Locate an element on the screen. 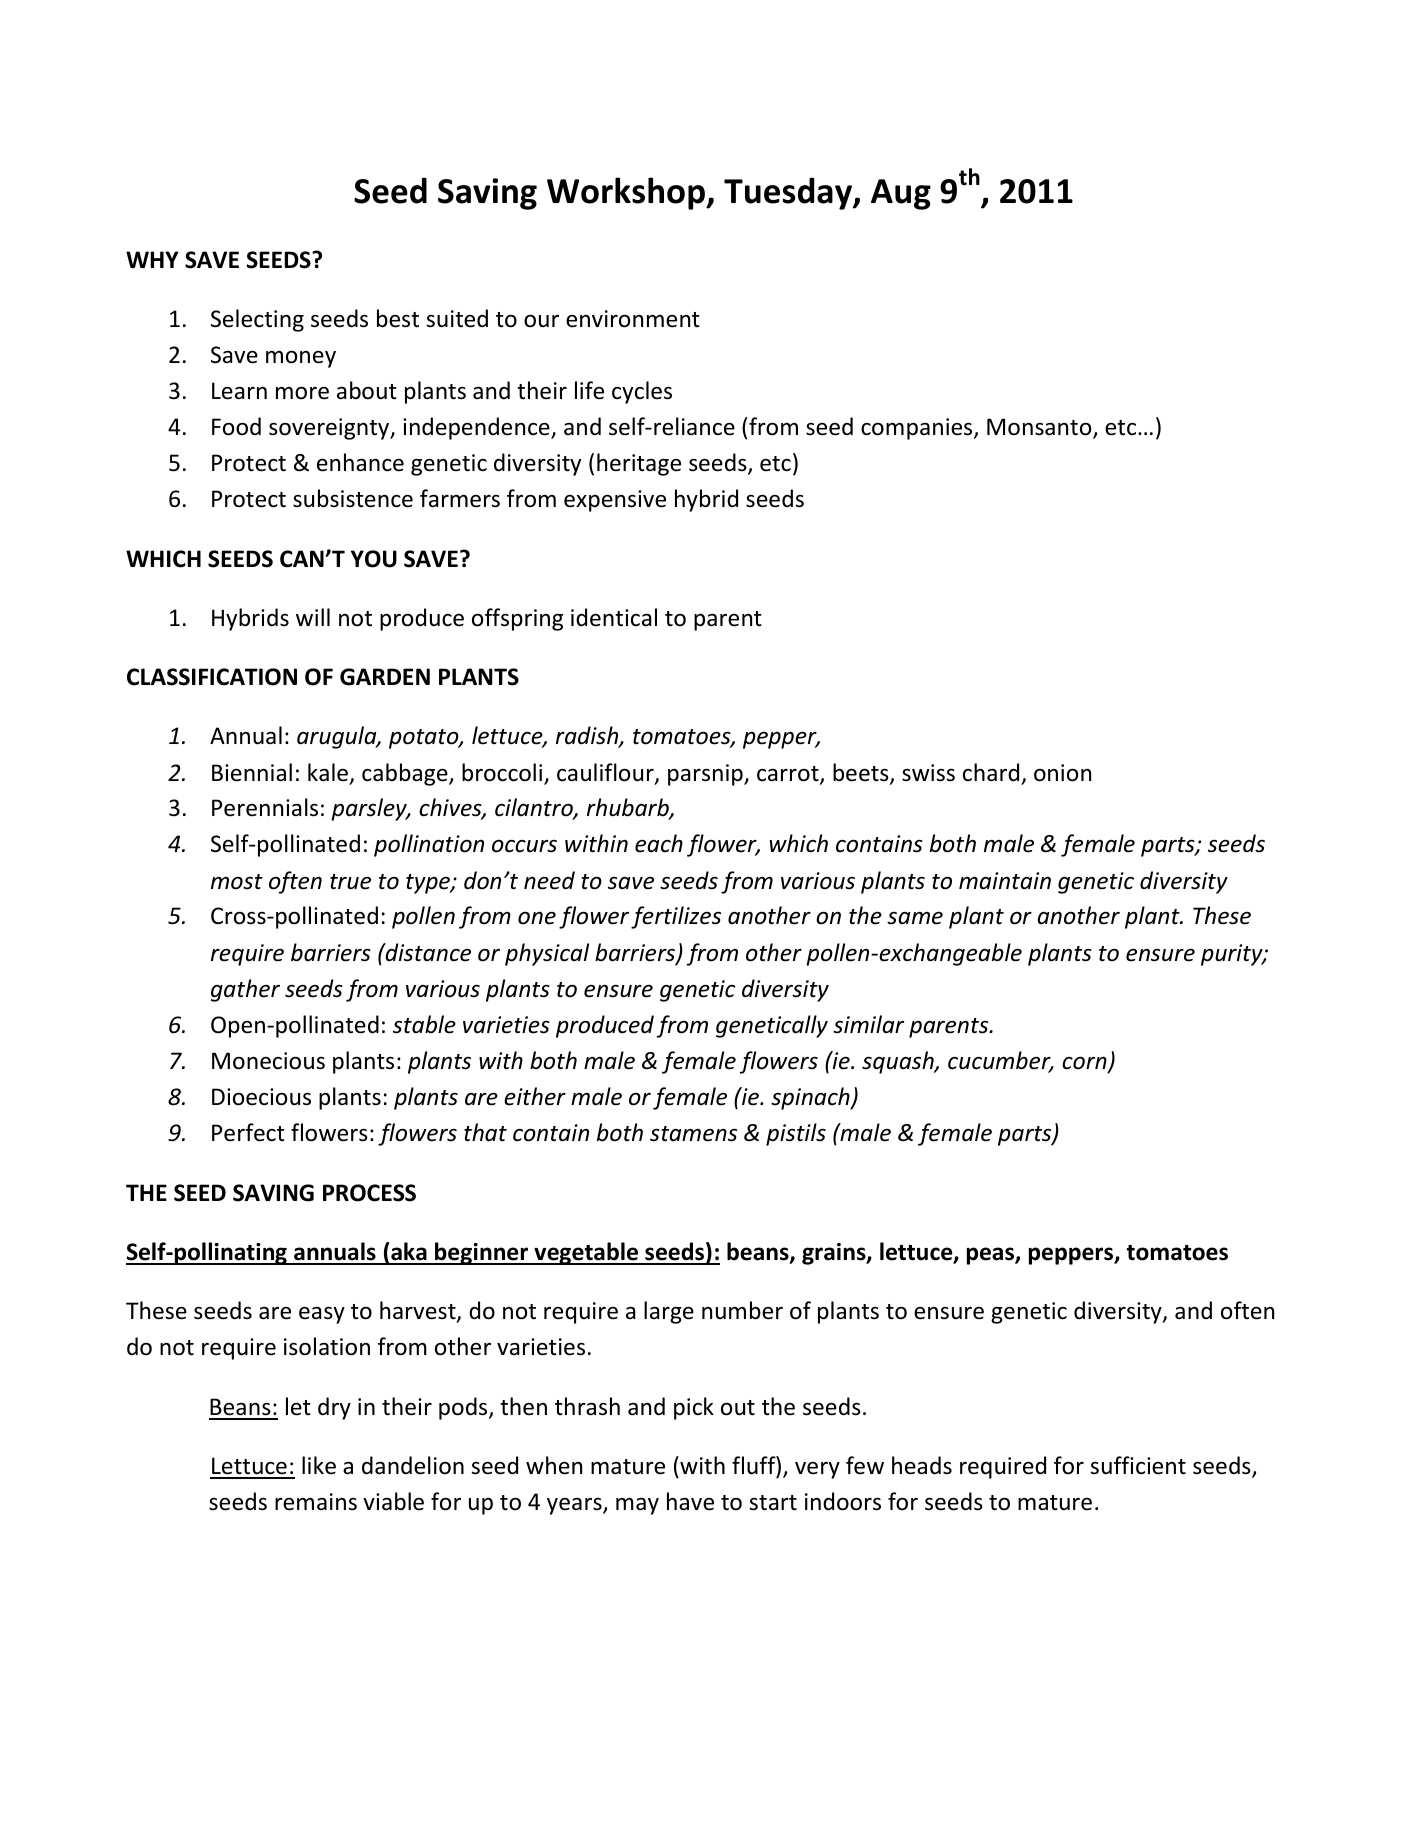 This screenshot has width=1428, height=1848. each is located at coordinates (659, 843).
